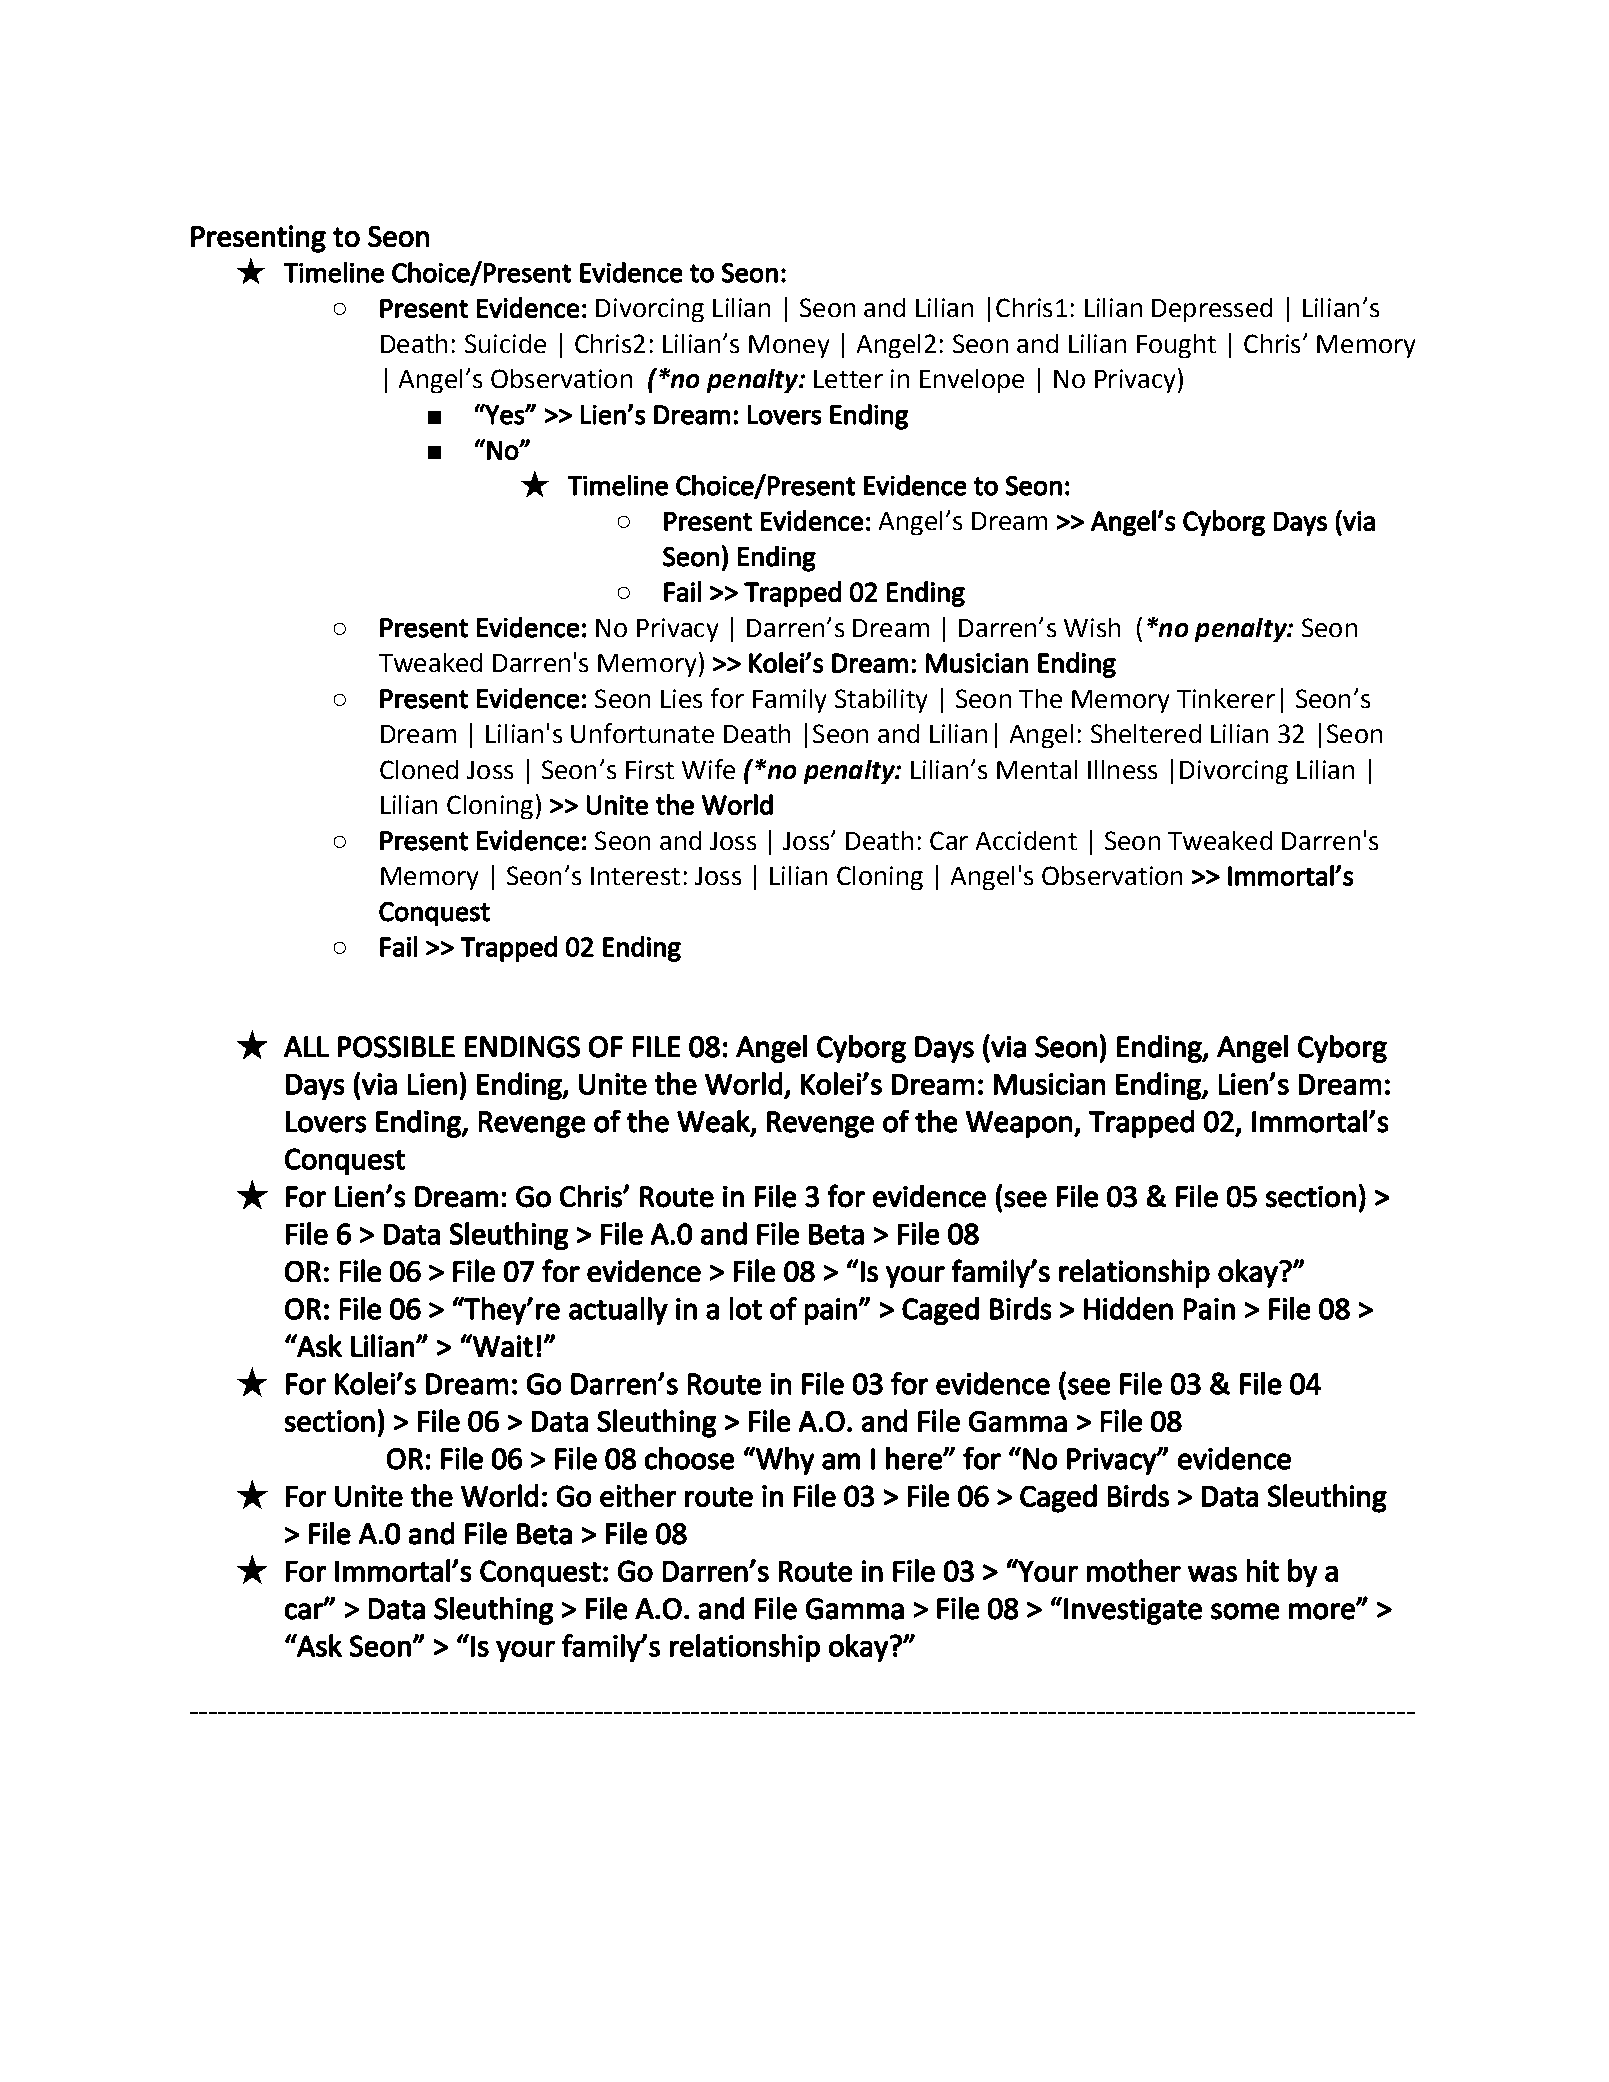 The width and height of the page is (1609, 2082). Describe the element at coordinates (881, 701) in the page. I see `Stability` at that location.
